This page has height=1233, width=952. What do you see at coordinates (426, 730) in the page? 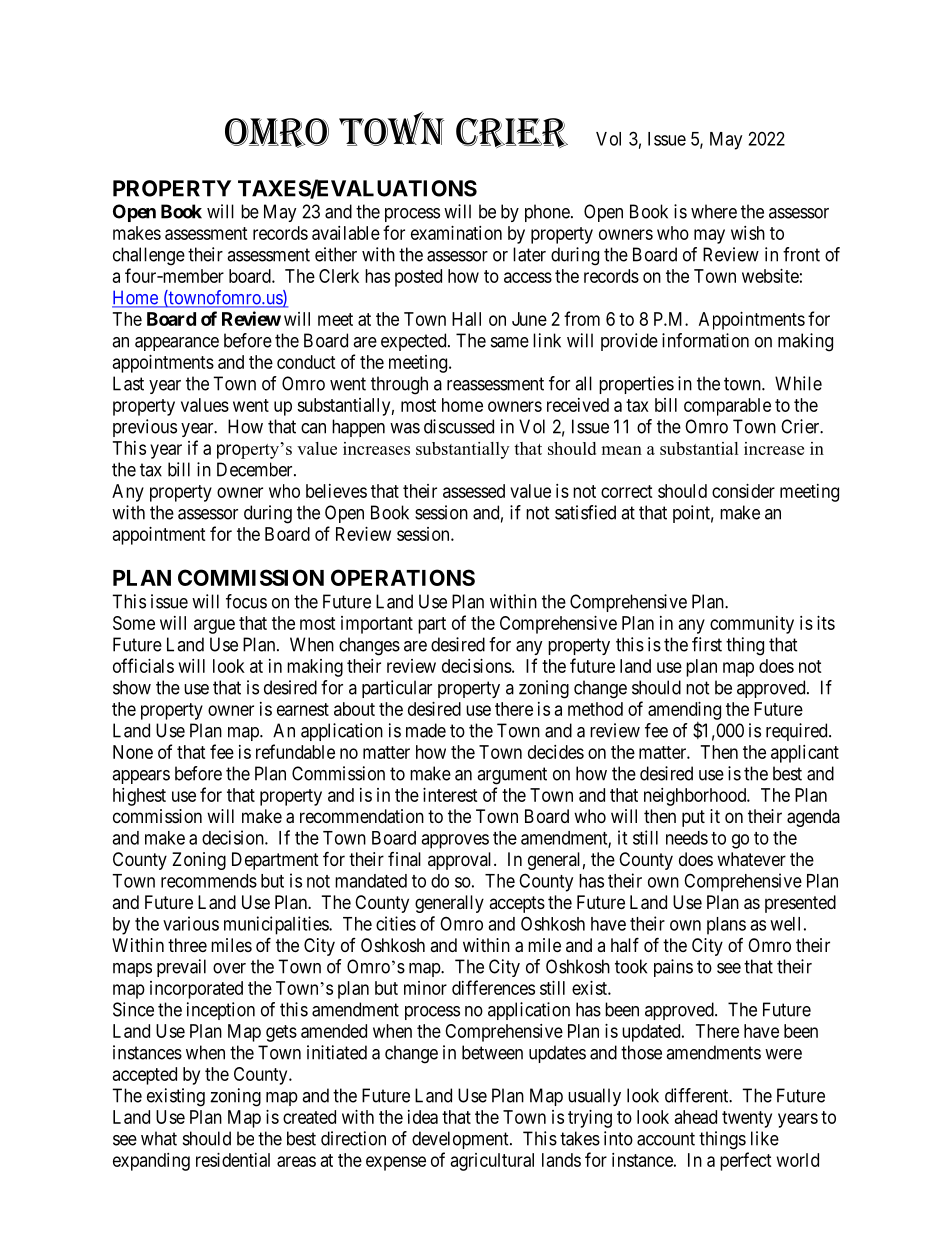
I see `made` at bounding box center [426, 730].
